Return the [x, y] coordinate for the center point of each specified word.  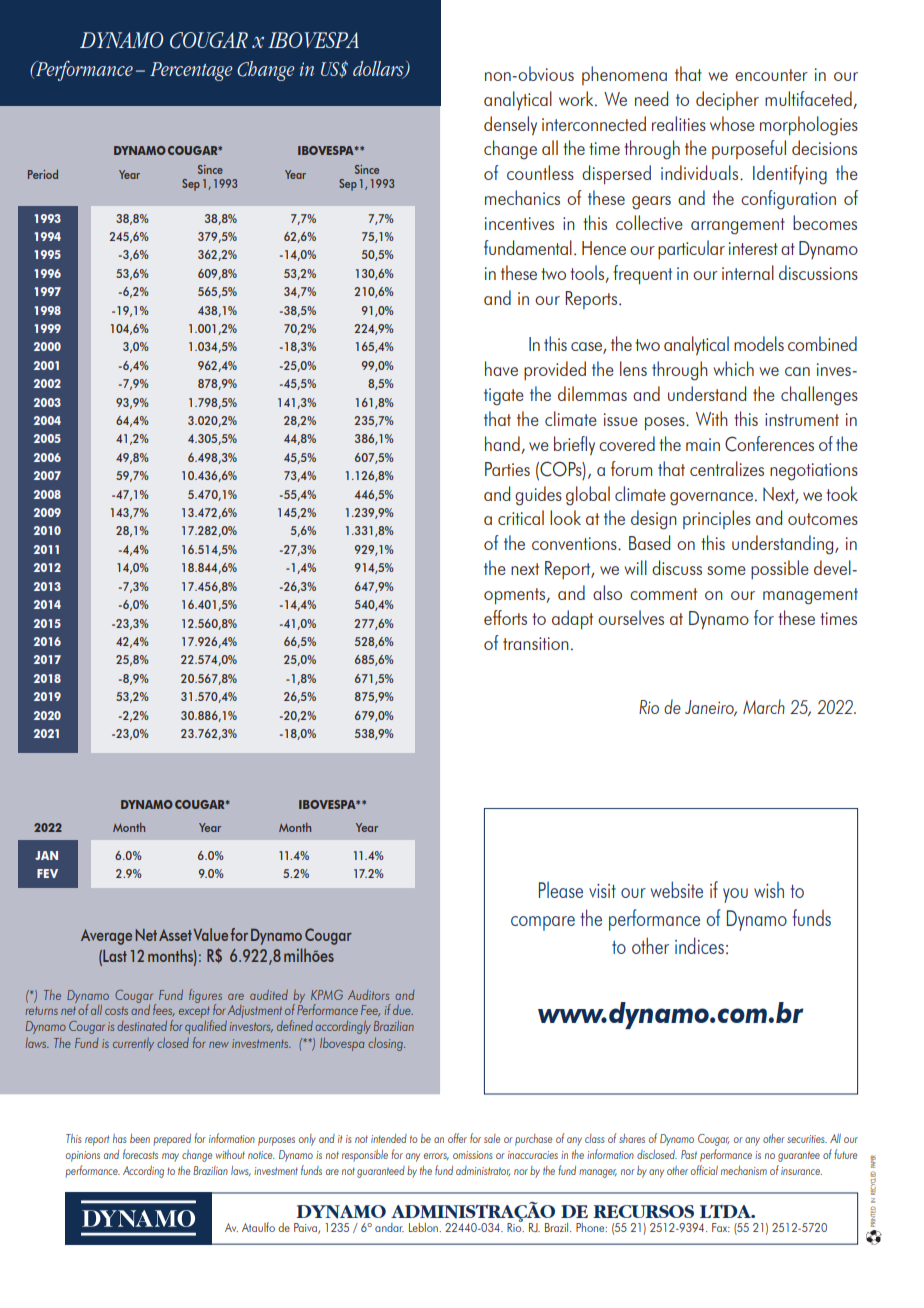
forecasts [140, 1154]
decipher [727, 101]
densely [510, 125]
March [764, 706]
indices [699, 945]
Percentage [191, 71]
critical [521, 517]
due [403, 1010]
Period [43, 174]
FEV [47, 873]
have [501, 368]
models [759, 343]
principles [717, 519]
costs [116, 1011]
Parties [507, 469]
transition [536, 643]
